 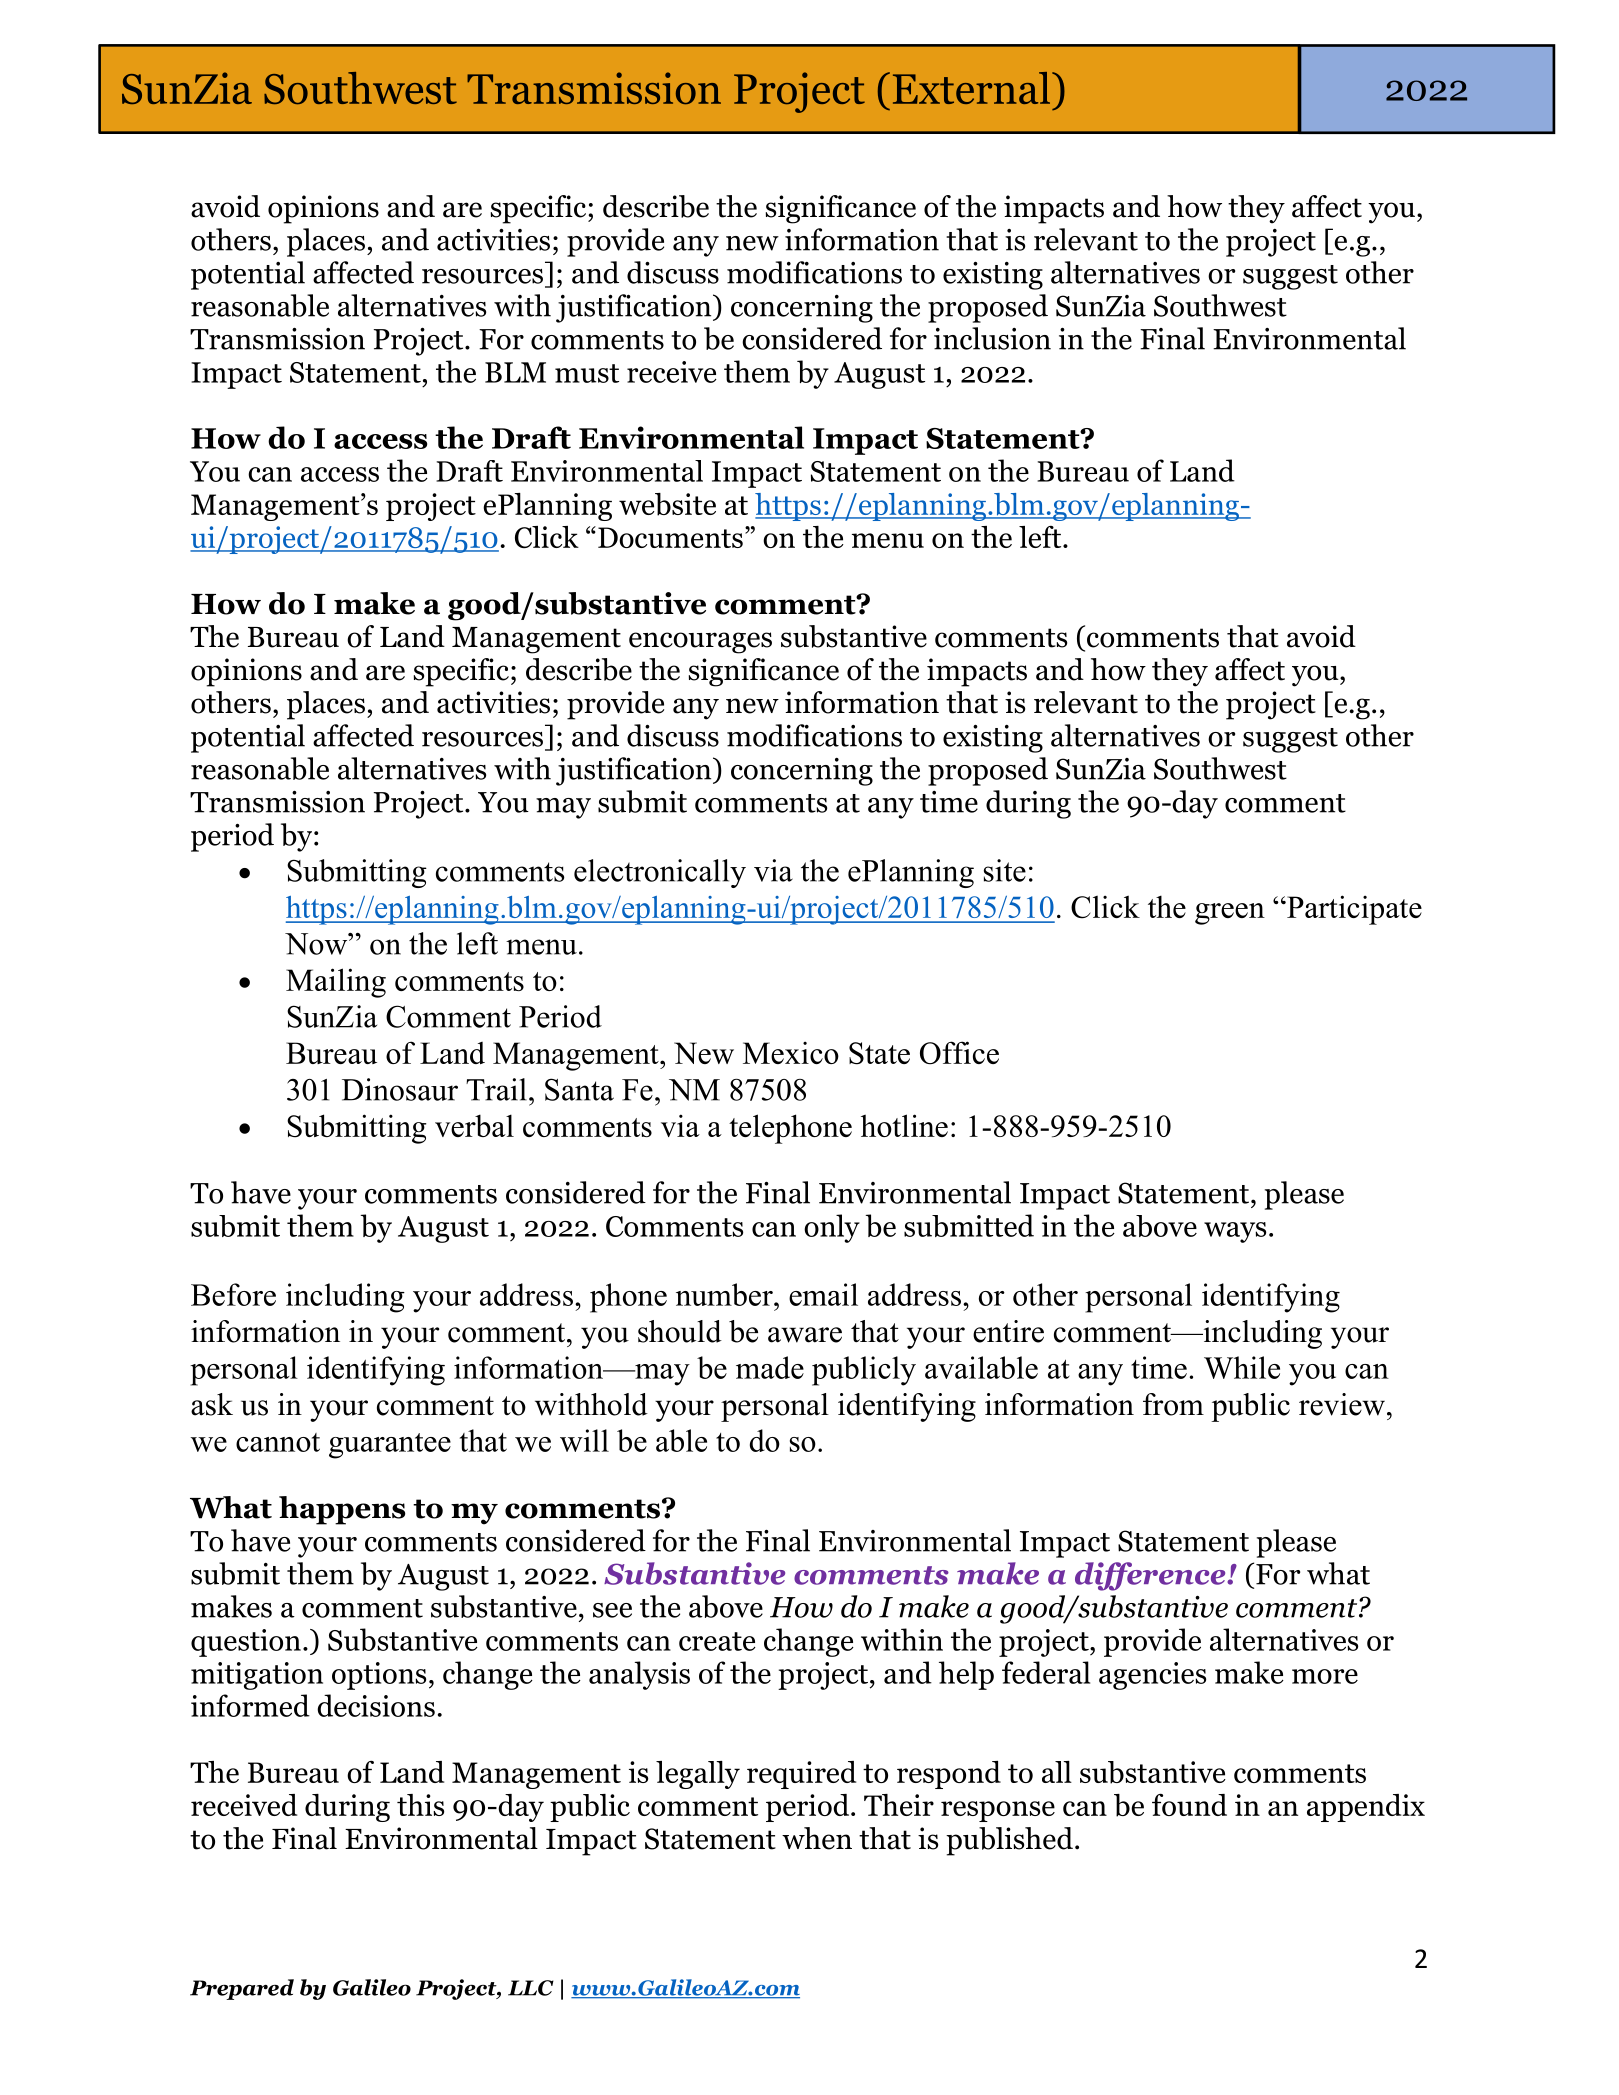 What do you see at coordinates (336, 983) in the screenshot?
I see `Mailing` at bounding box center [336, 983].
